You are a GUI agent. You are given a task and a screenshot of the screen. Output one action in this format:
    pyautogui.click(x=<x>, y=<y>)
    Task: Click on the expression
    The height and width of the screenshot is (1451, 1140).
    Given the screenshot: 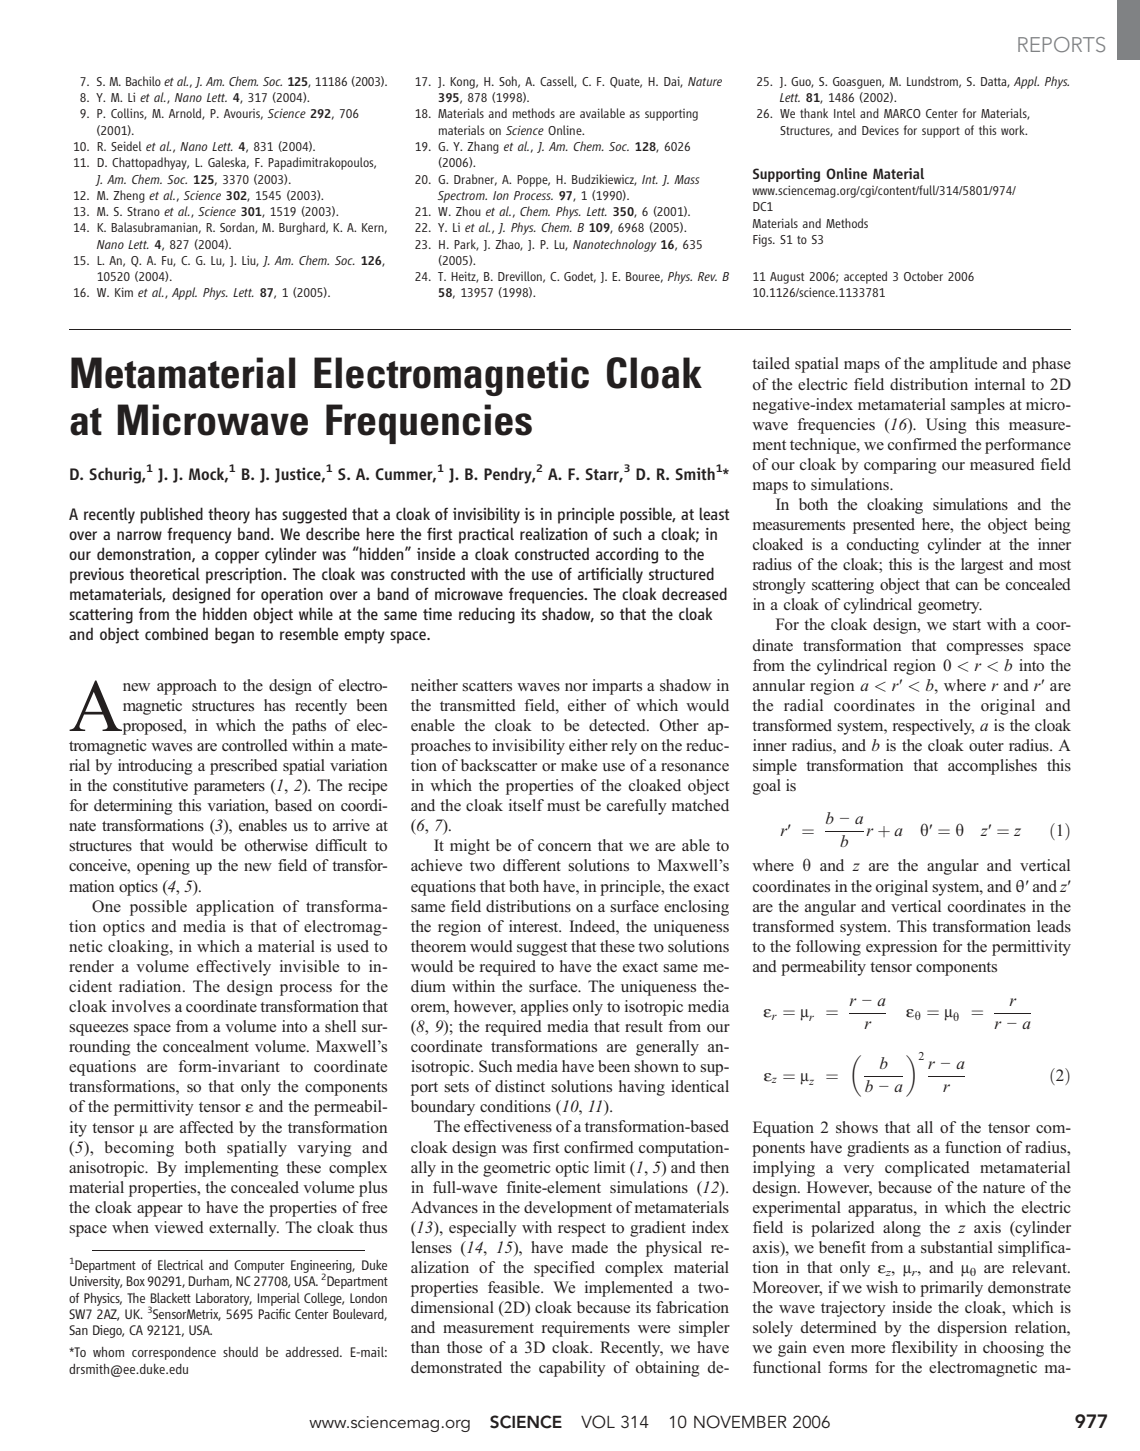 What is the action you would take?
    pyautogui.click(x=901, y=948)
